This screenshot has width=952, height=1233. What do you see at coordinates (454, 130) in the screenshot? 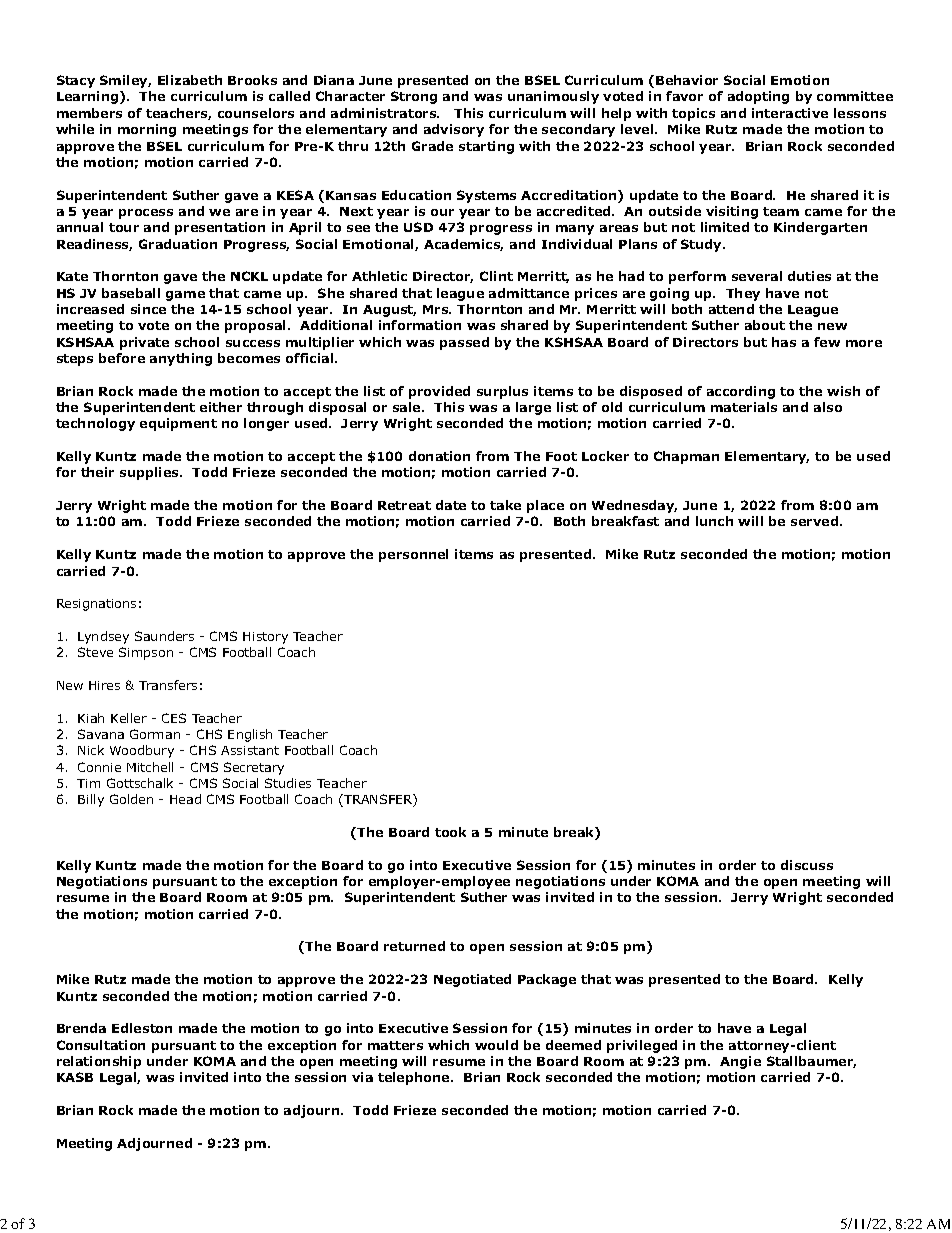
I see `advisory` at bounding box center [454, 130].
